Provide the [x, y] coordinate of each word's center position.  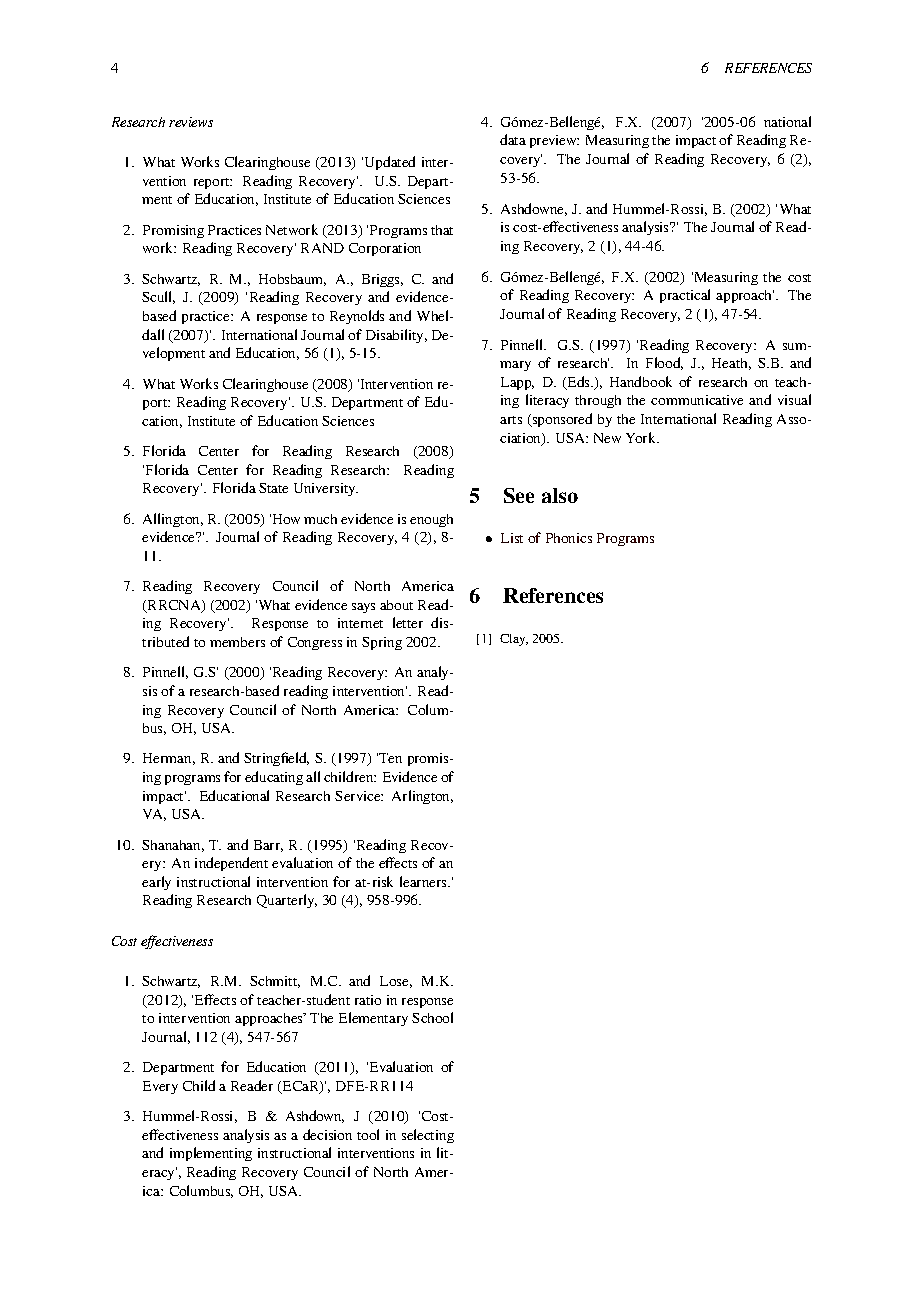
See [519, 495]
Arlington [422, 797]
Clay [514, 640]
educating [274, 778]
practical [685, 296]
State [273, 488]
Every [160, 1087]
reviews [191, 122]
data [513, 139]
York [642, 437]
